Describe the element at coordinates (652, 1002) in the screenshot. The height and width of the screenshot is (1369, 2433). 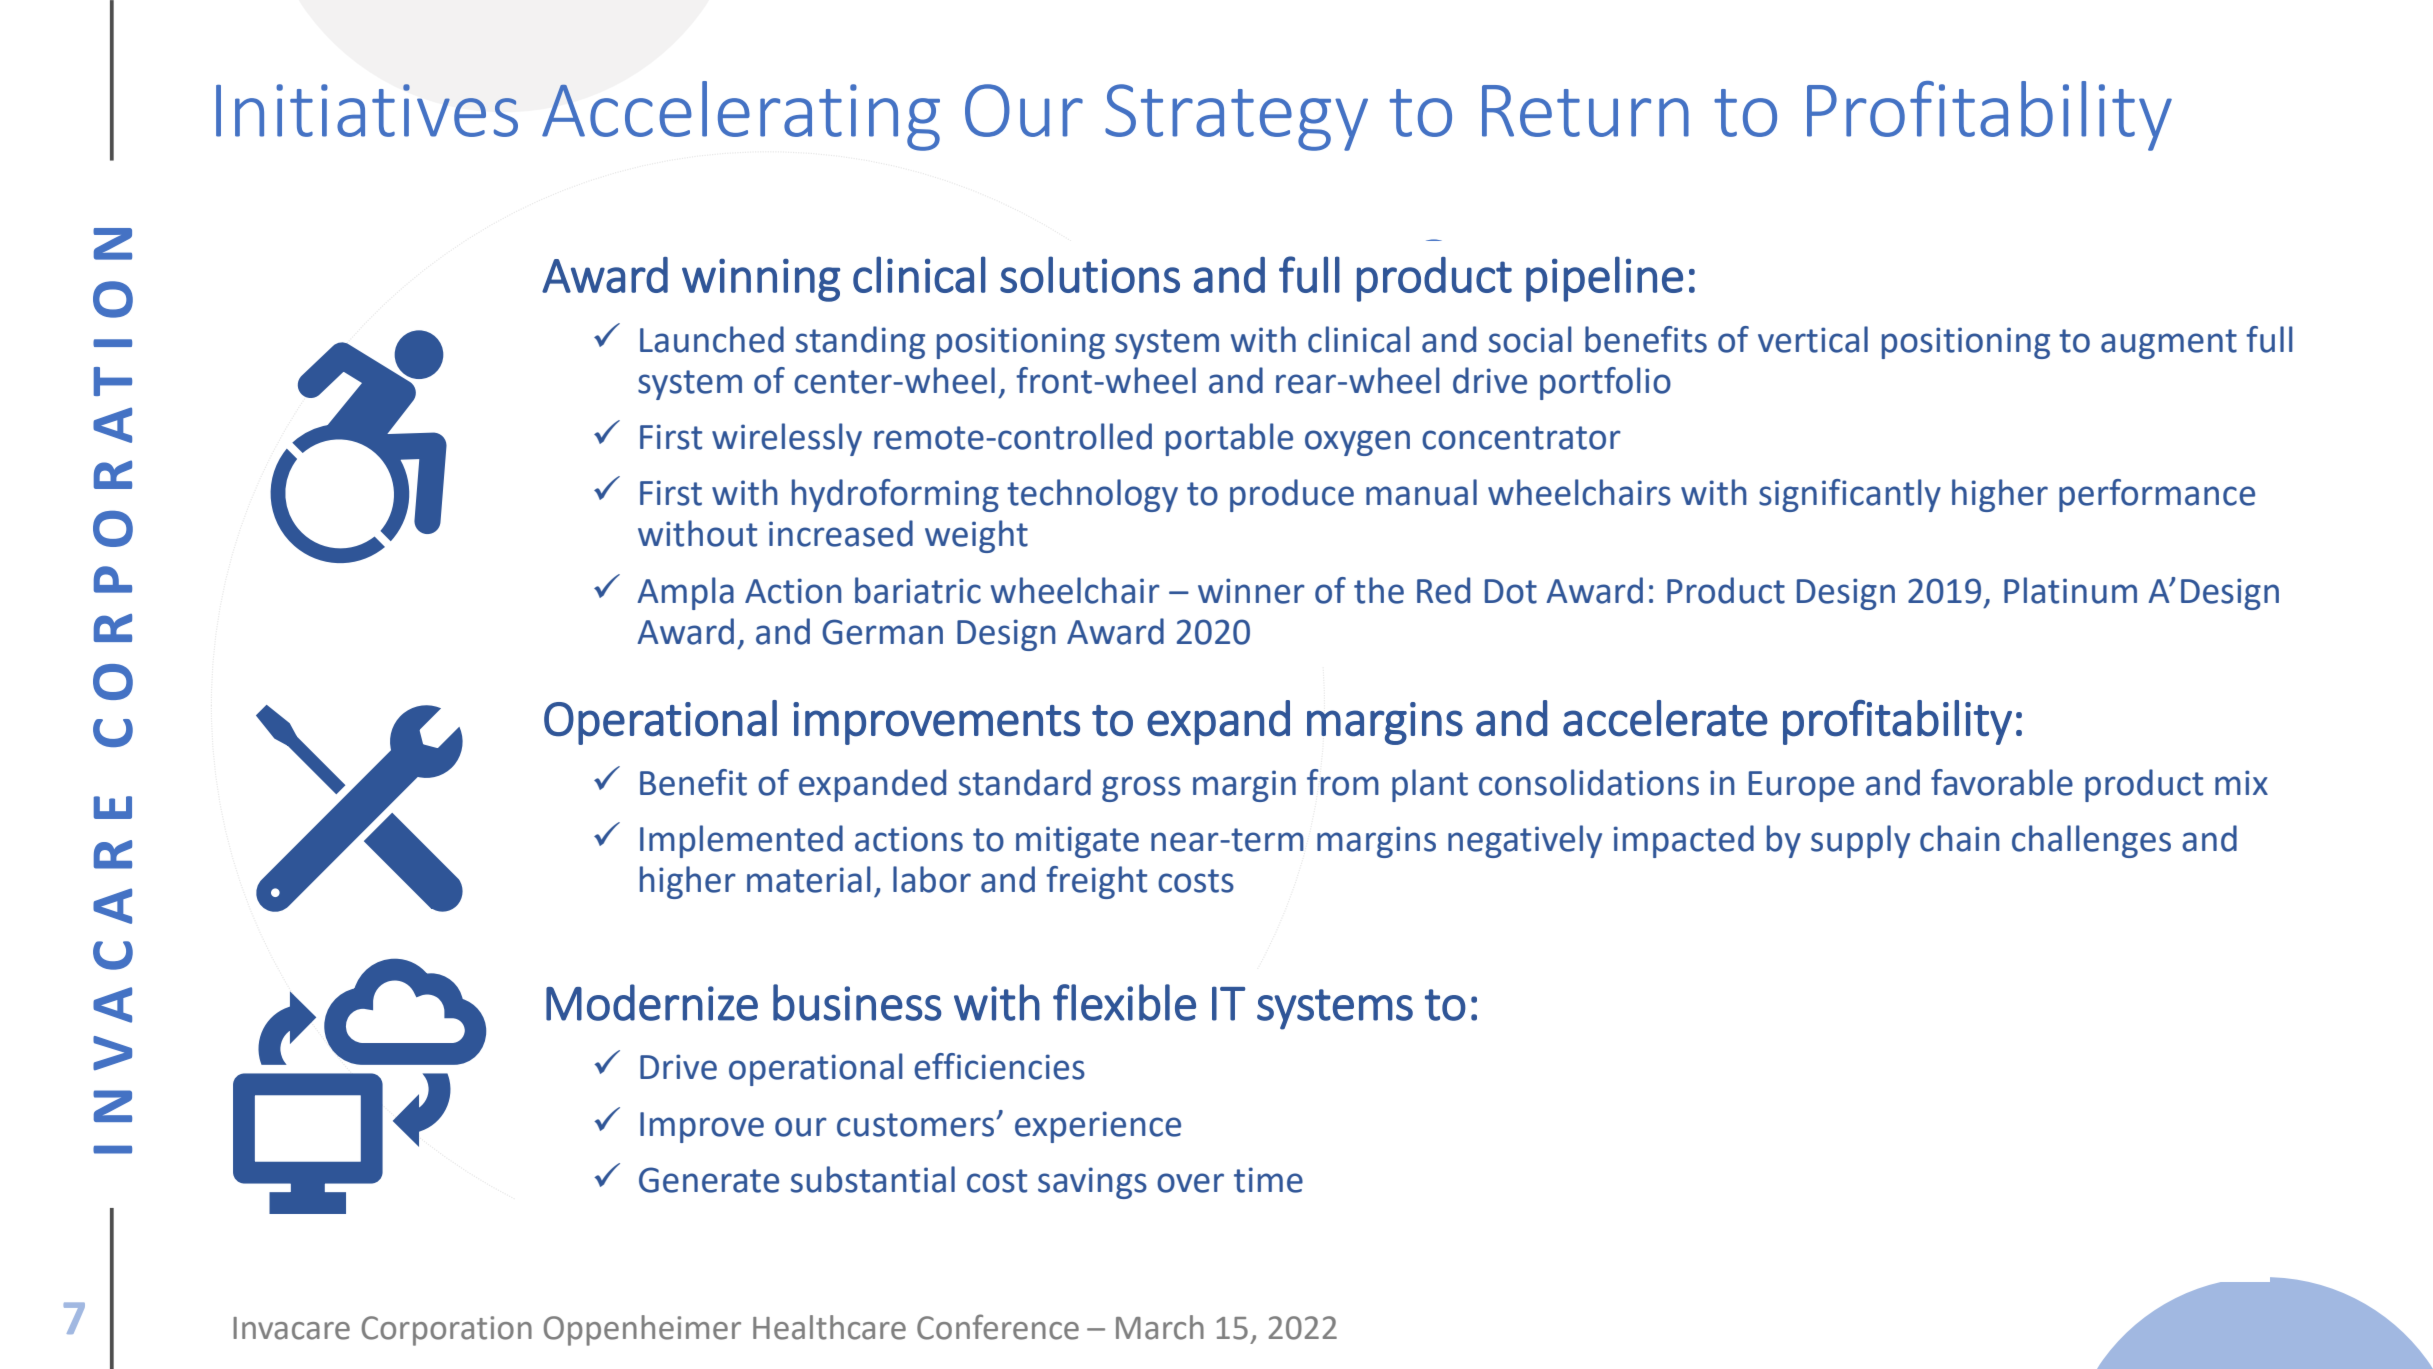
I see `Modernize` at that location.
